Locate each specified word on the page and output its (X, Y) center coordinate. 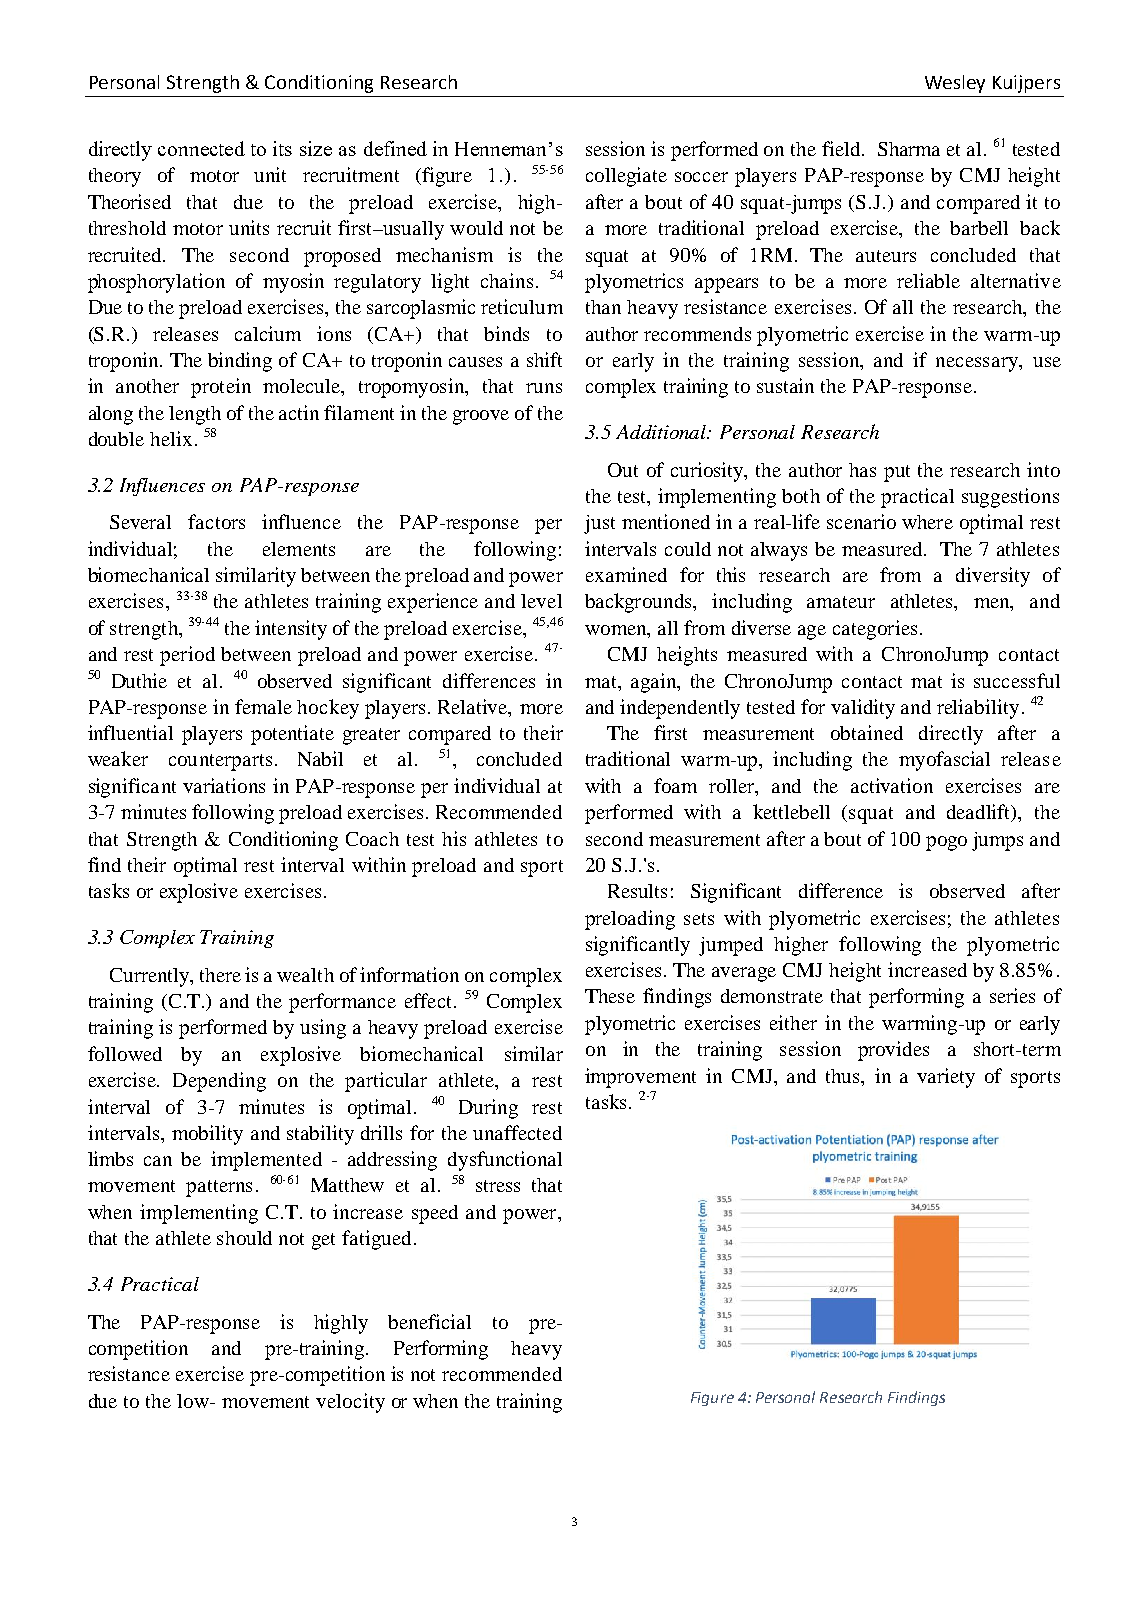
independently (680, 709)
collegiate (626, 177)
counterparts (220, 762)
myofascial (944, 761)
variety (946, 1078)
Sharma (909, 149)
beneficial (429, 1321)
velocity (350, 1403)
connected (201, 148)
